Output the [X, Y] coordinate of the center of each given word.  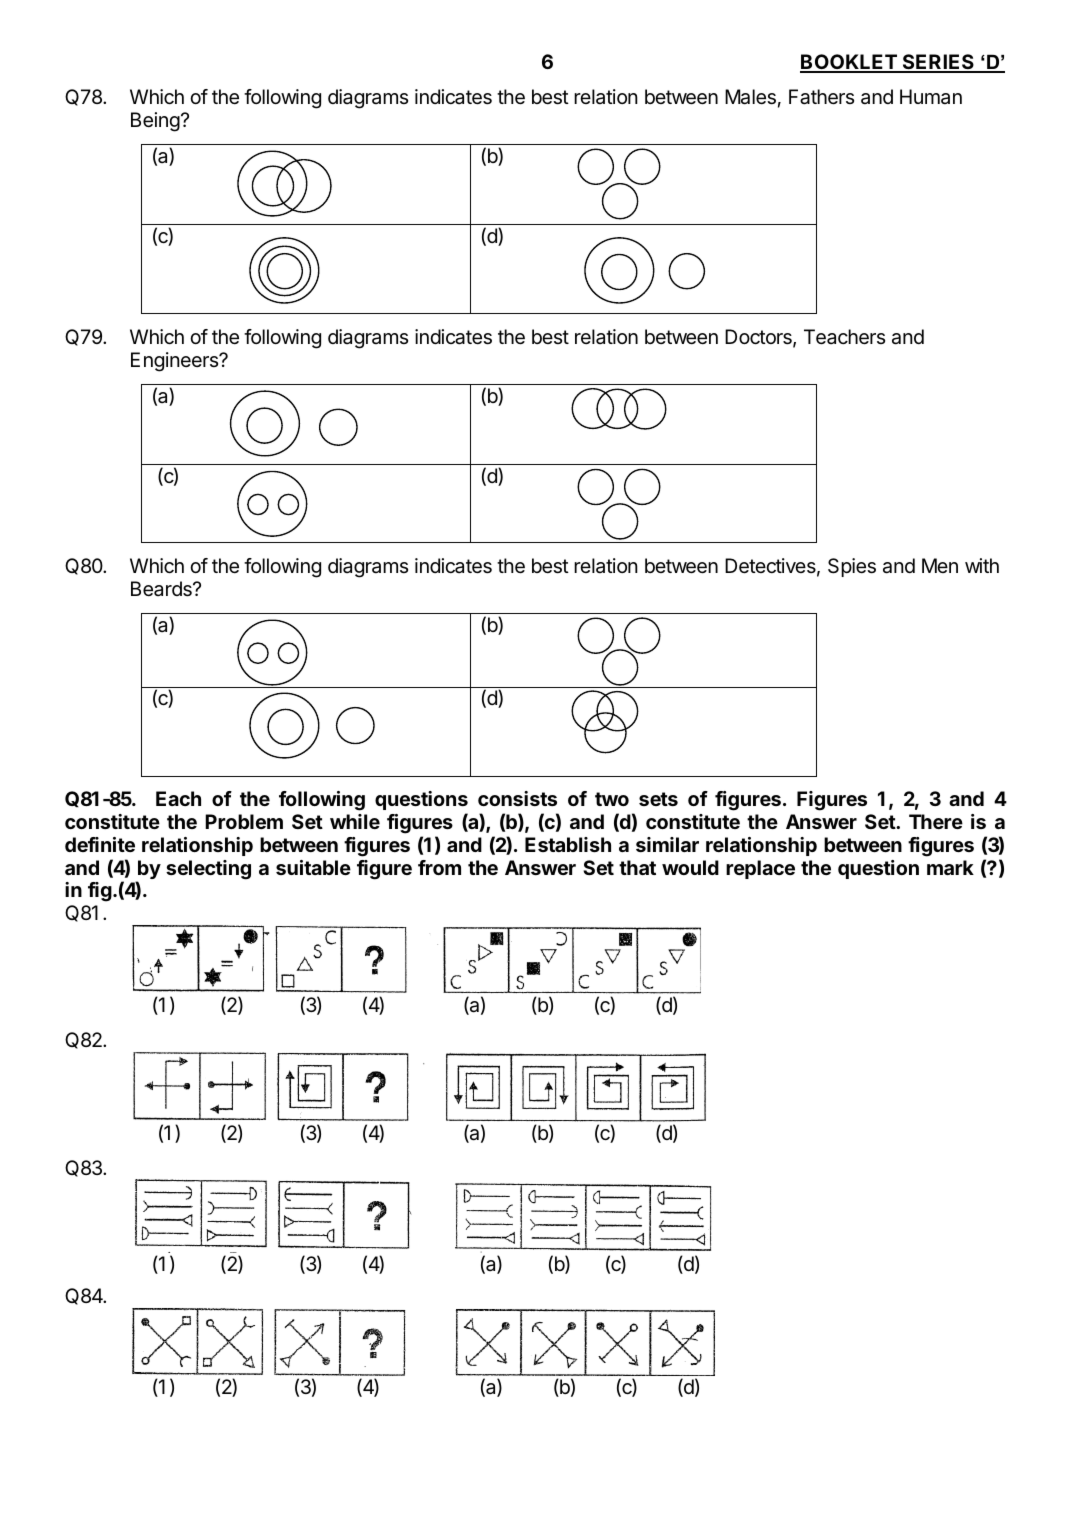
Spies [852, 567]
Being [155, 122]
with [982, 565]
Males [750, 97]
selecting [208, 870]
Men [940, 565]
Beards [162, 589]
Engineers [175, 362]
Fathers [821, 97]
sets [658, 799]
